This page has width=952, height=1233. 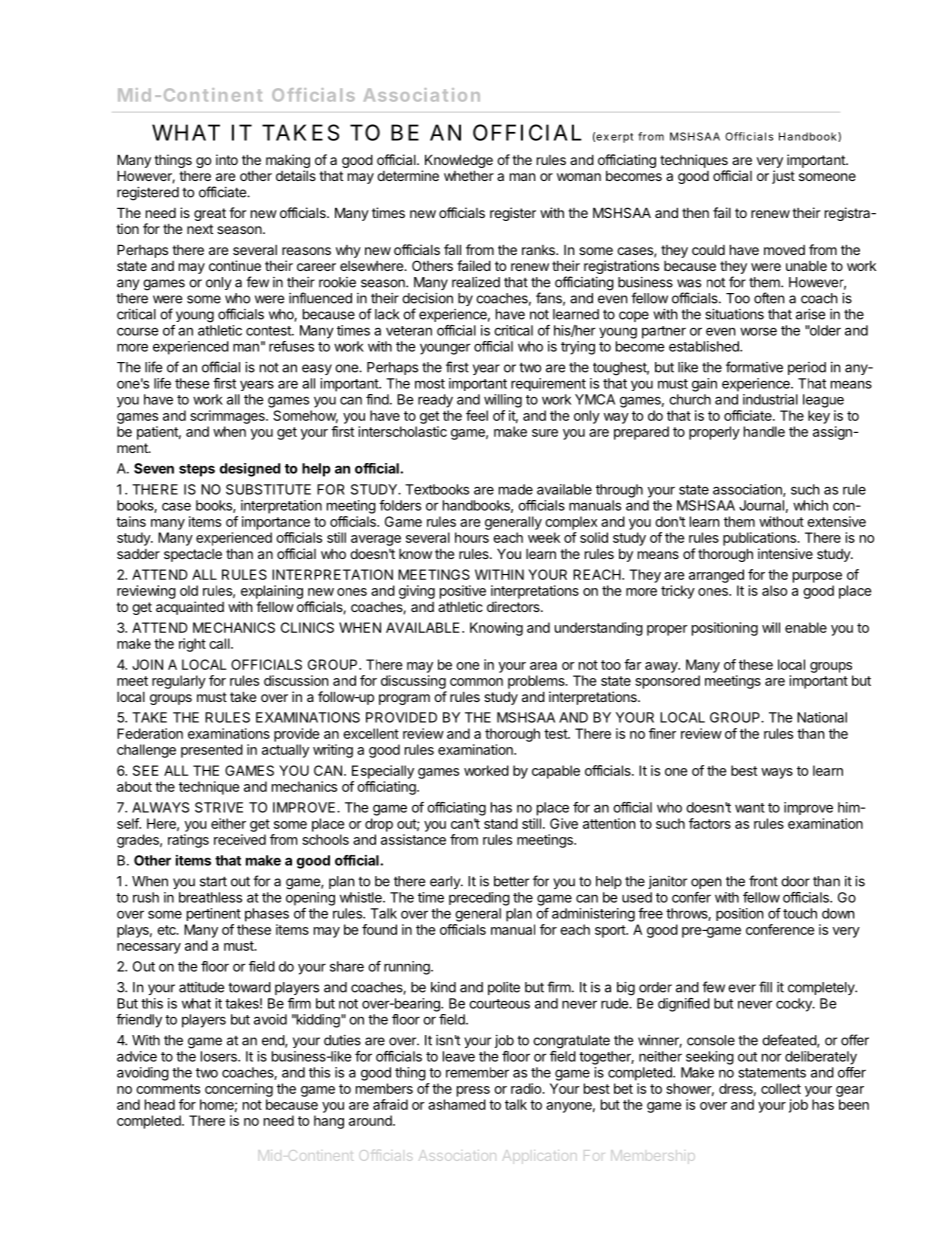 What do you see at coordinates (781, 1088) in the page?
I see `collect` at bounding box center [781, 1088].
